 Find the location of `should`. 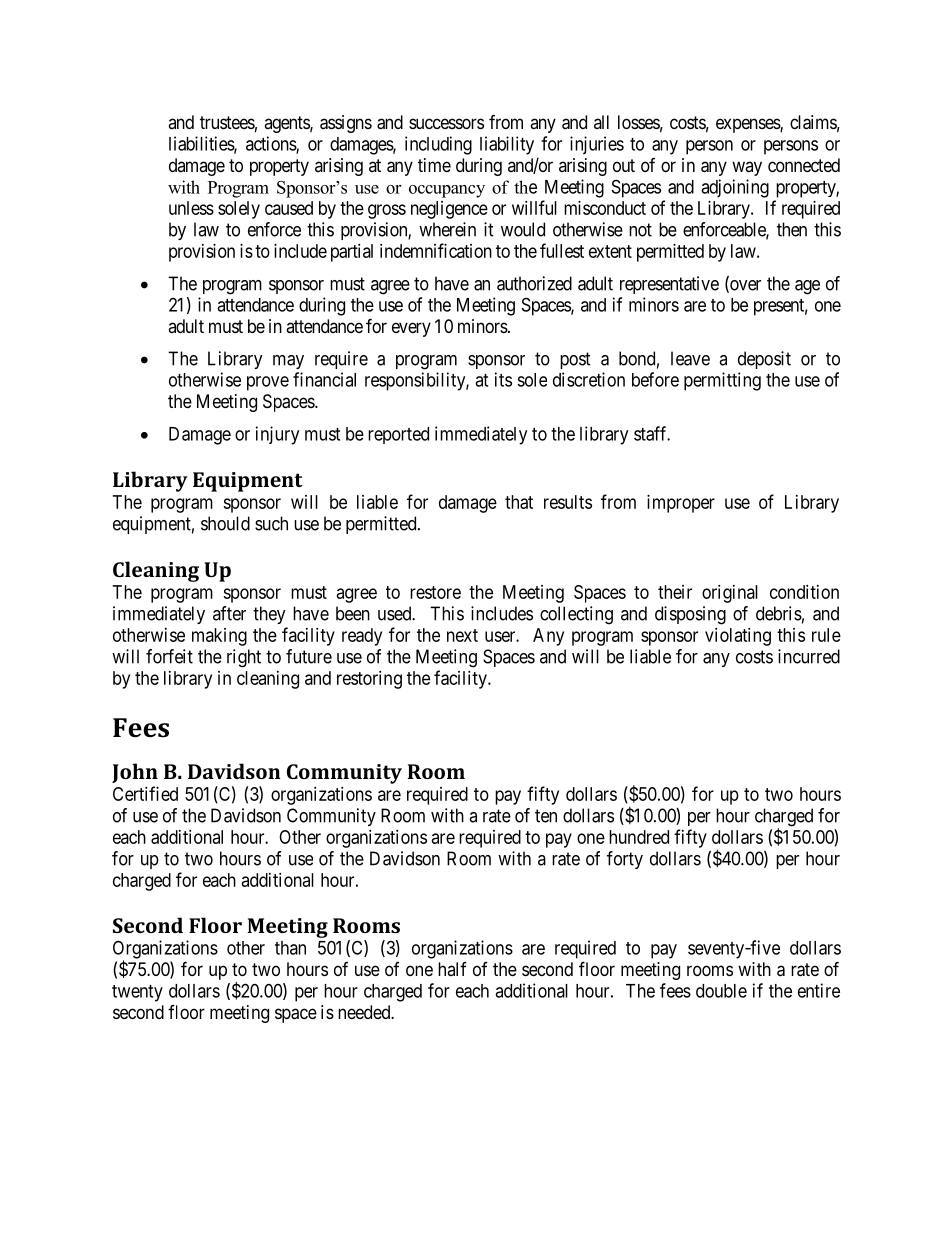

should is located at coordinates (225, 523).
